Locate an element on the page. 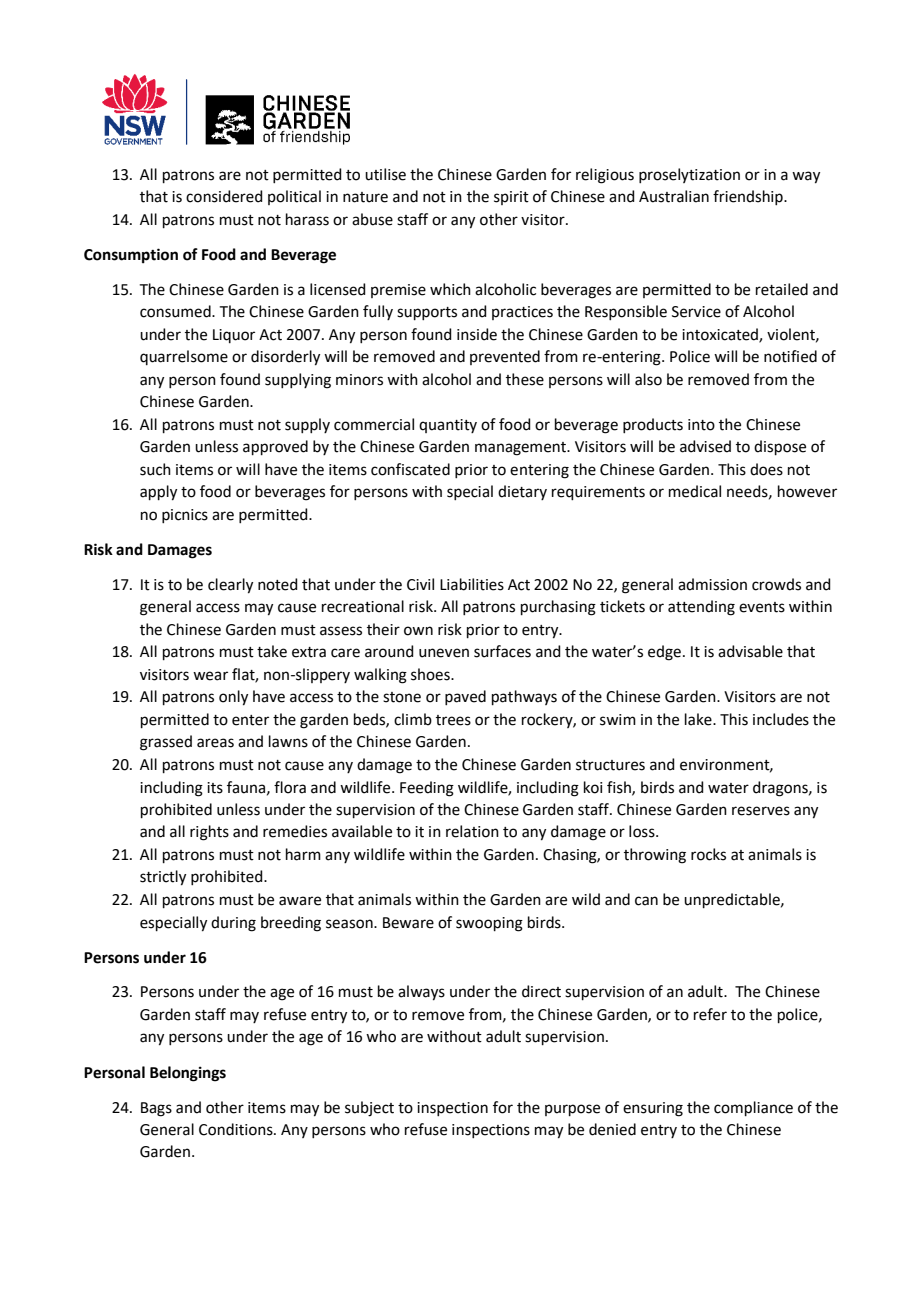  considered is located at coordinates (224, 196).
